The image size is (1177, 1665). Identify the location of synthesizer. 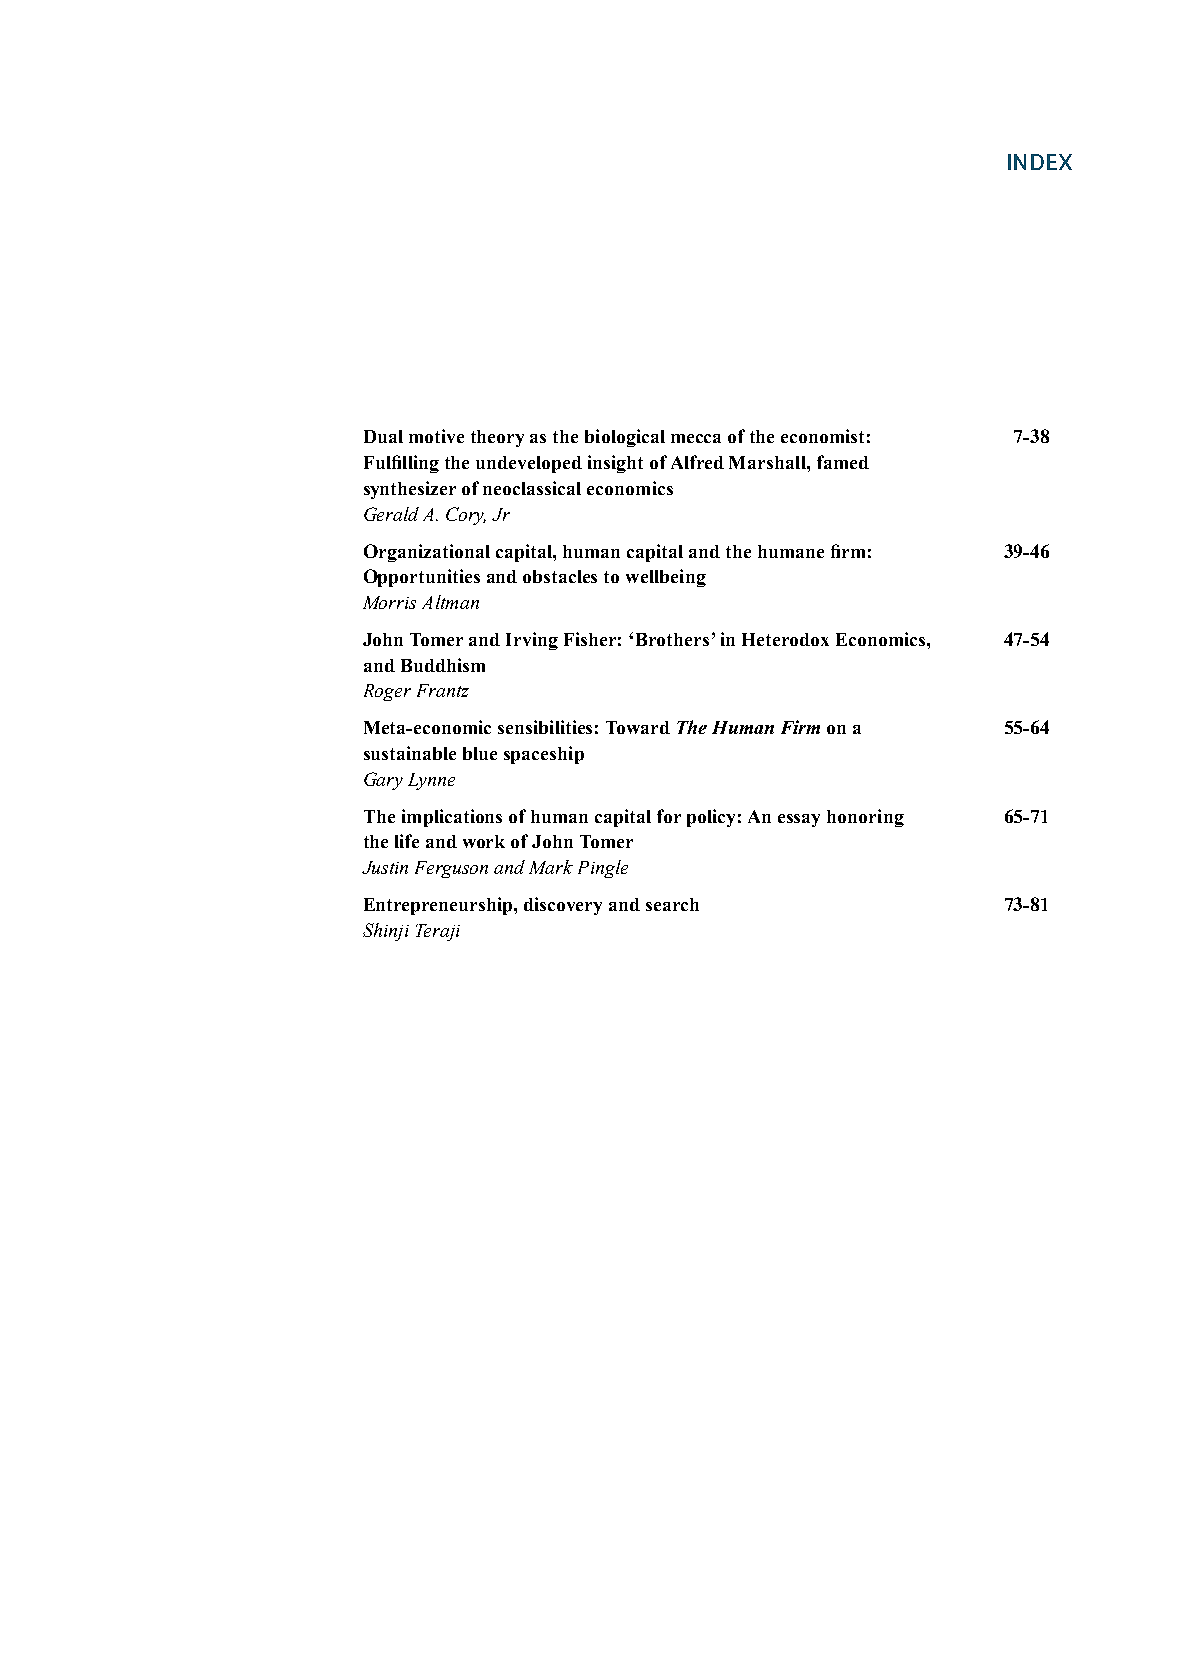
(410, 490).
